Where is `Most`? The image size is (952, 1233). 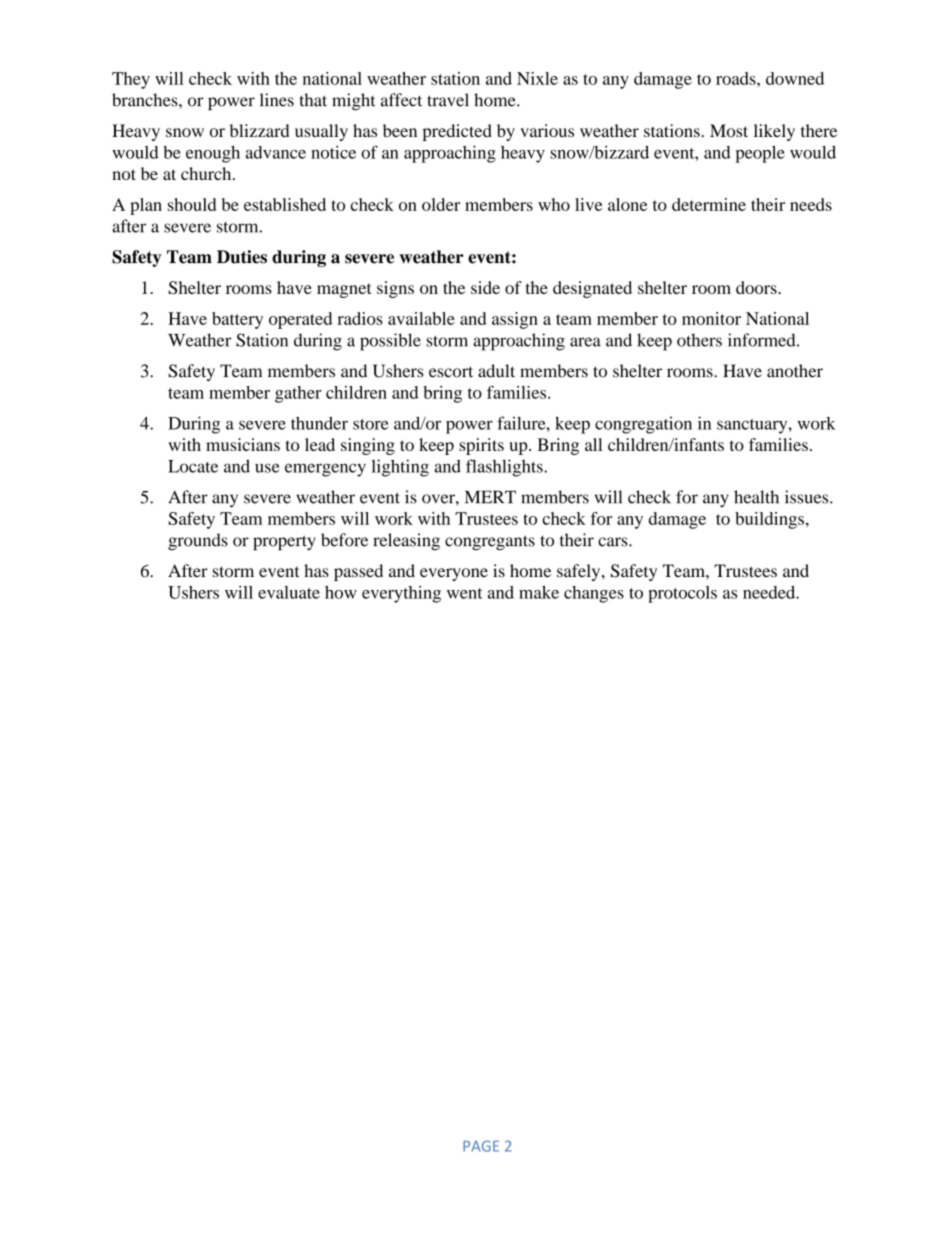
Most is located at coordinates (729, 130).
